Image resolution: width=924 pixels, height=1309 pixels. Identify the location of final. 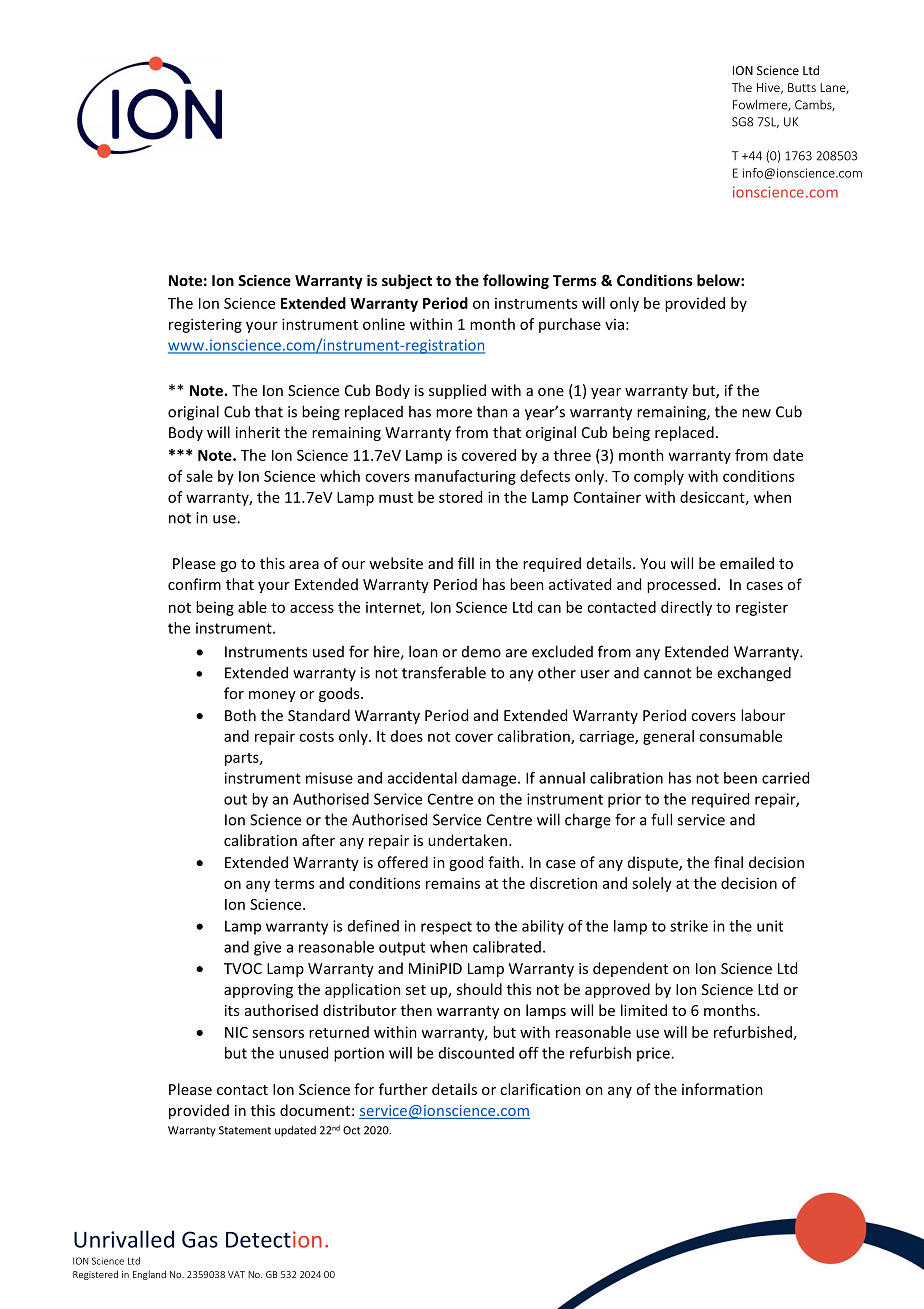
(728, 862).
